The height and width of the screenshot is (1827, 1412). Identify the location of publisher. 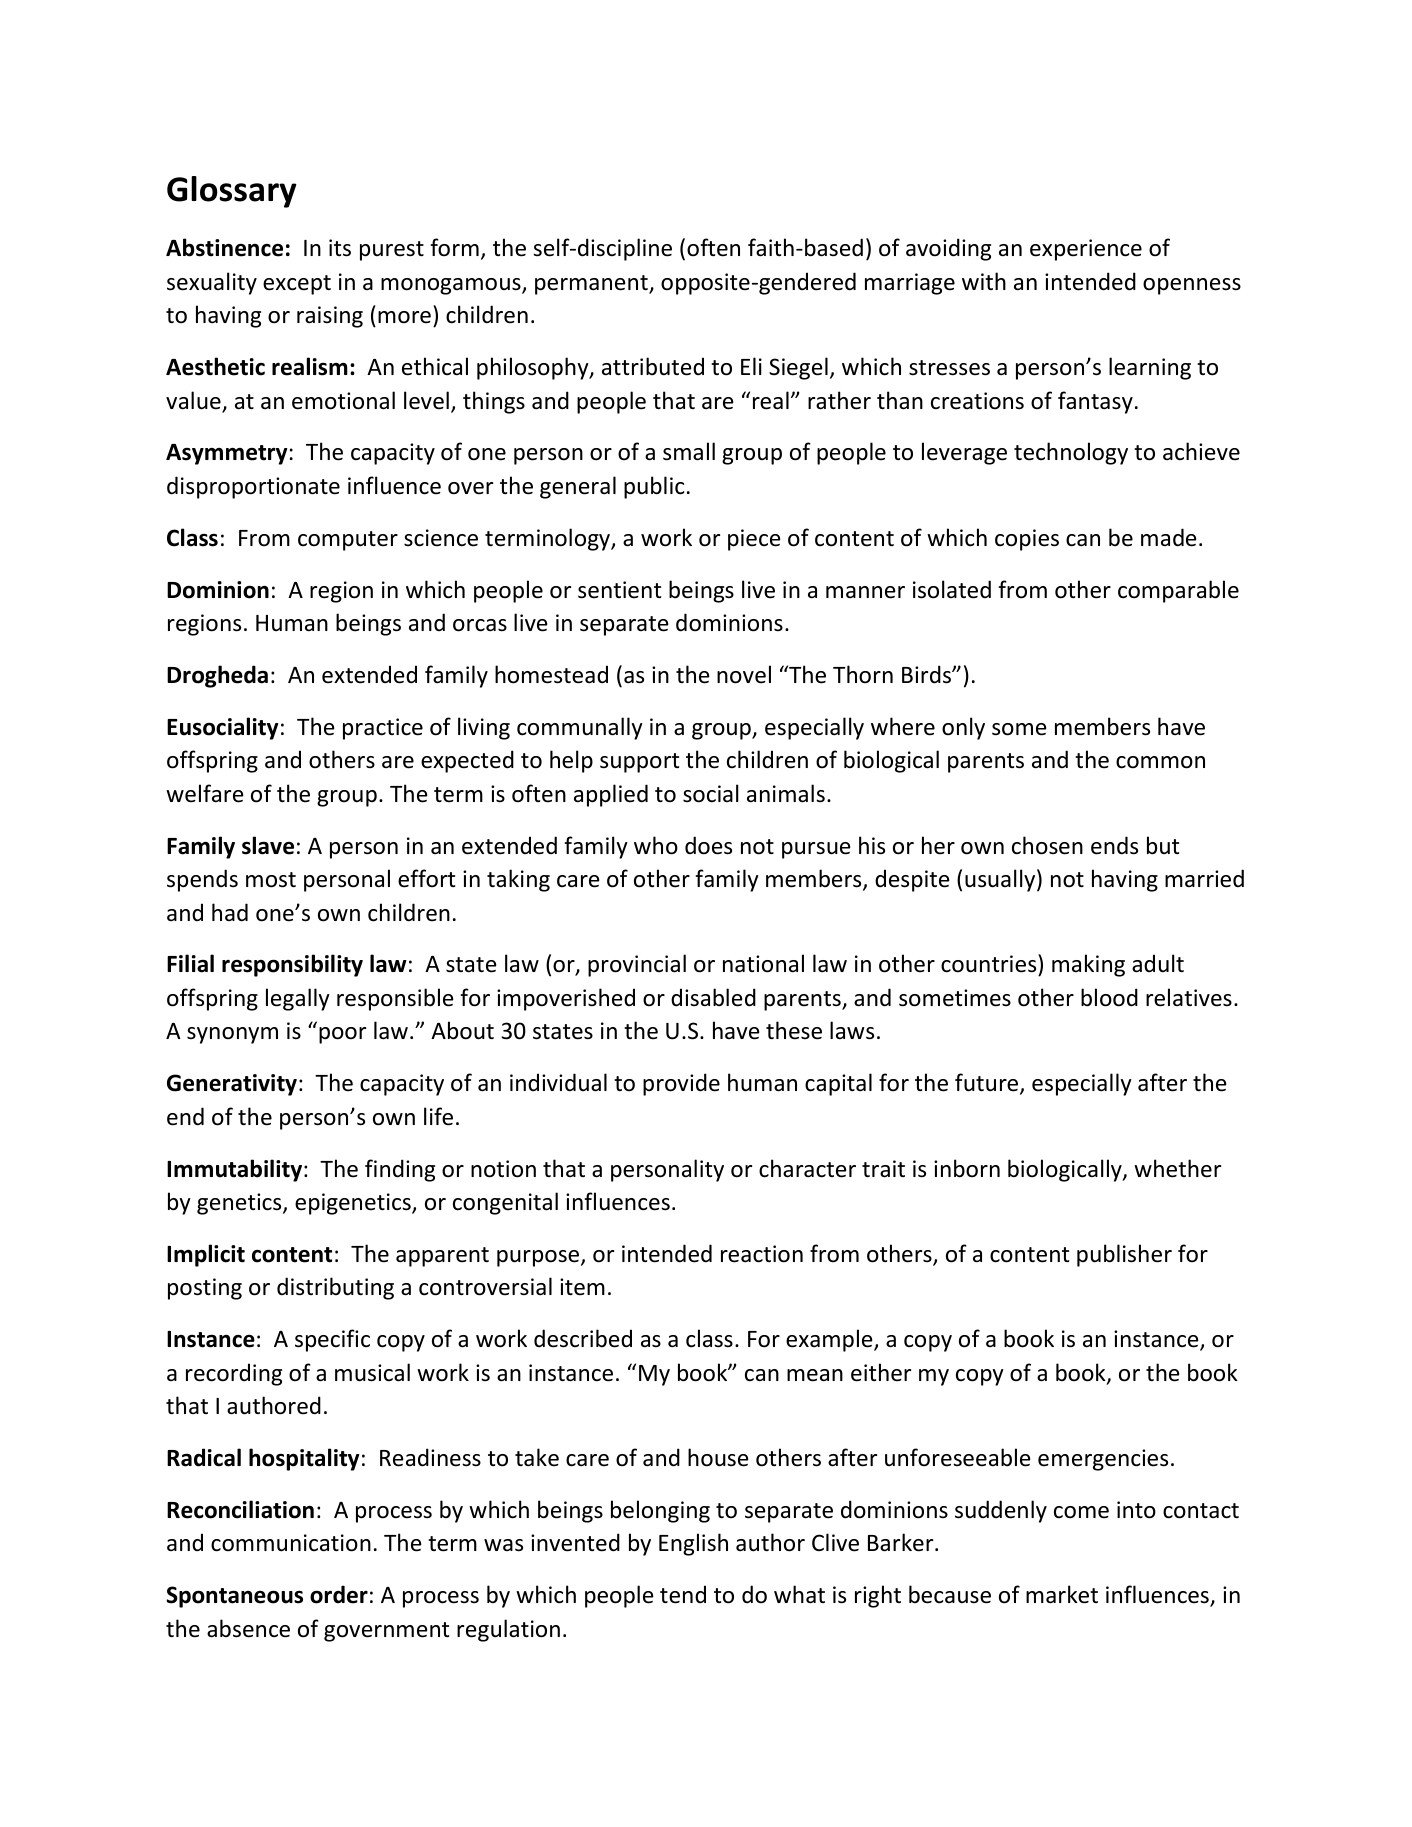
(1124, 1255).
